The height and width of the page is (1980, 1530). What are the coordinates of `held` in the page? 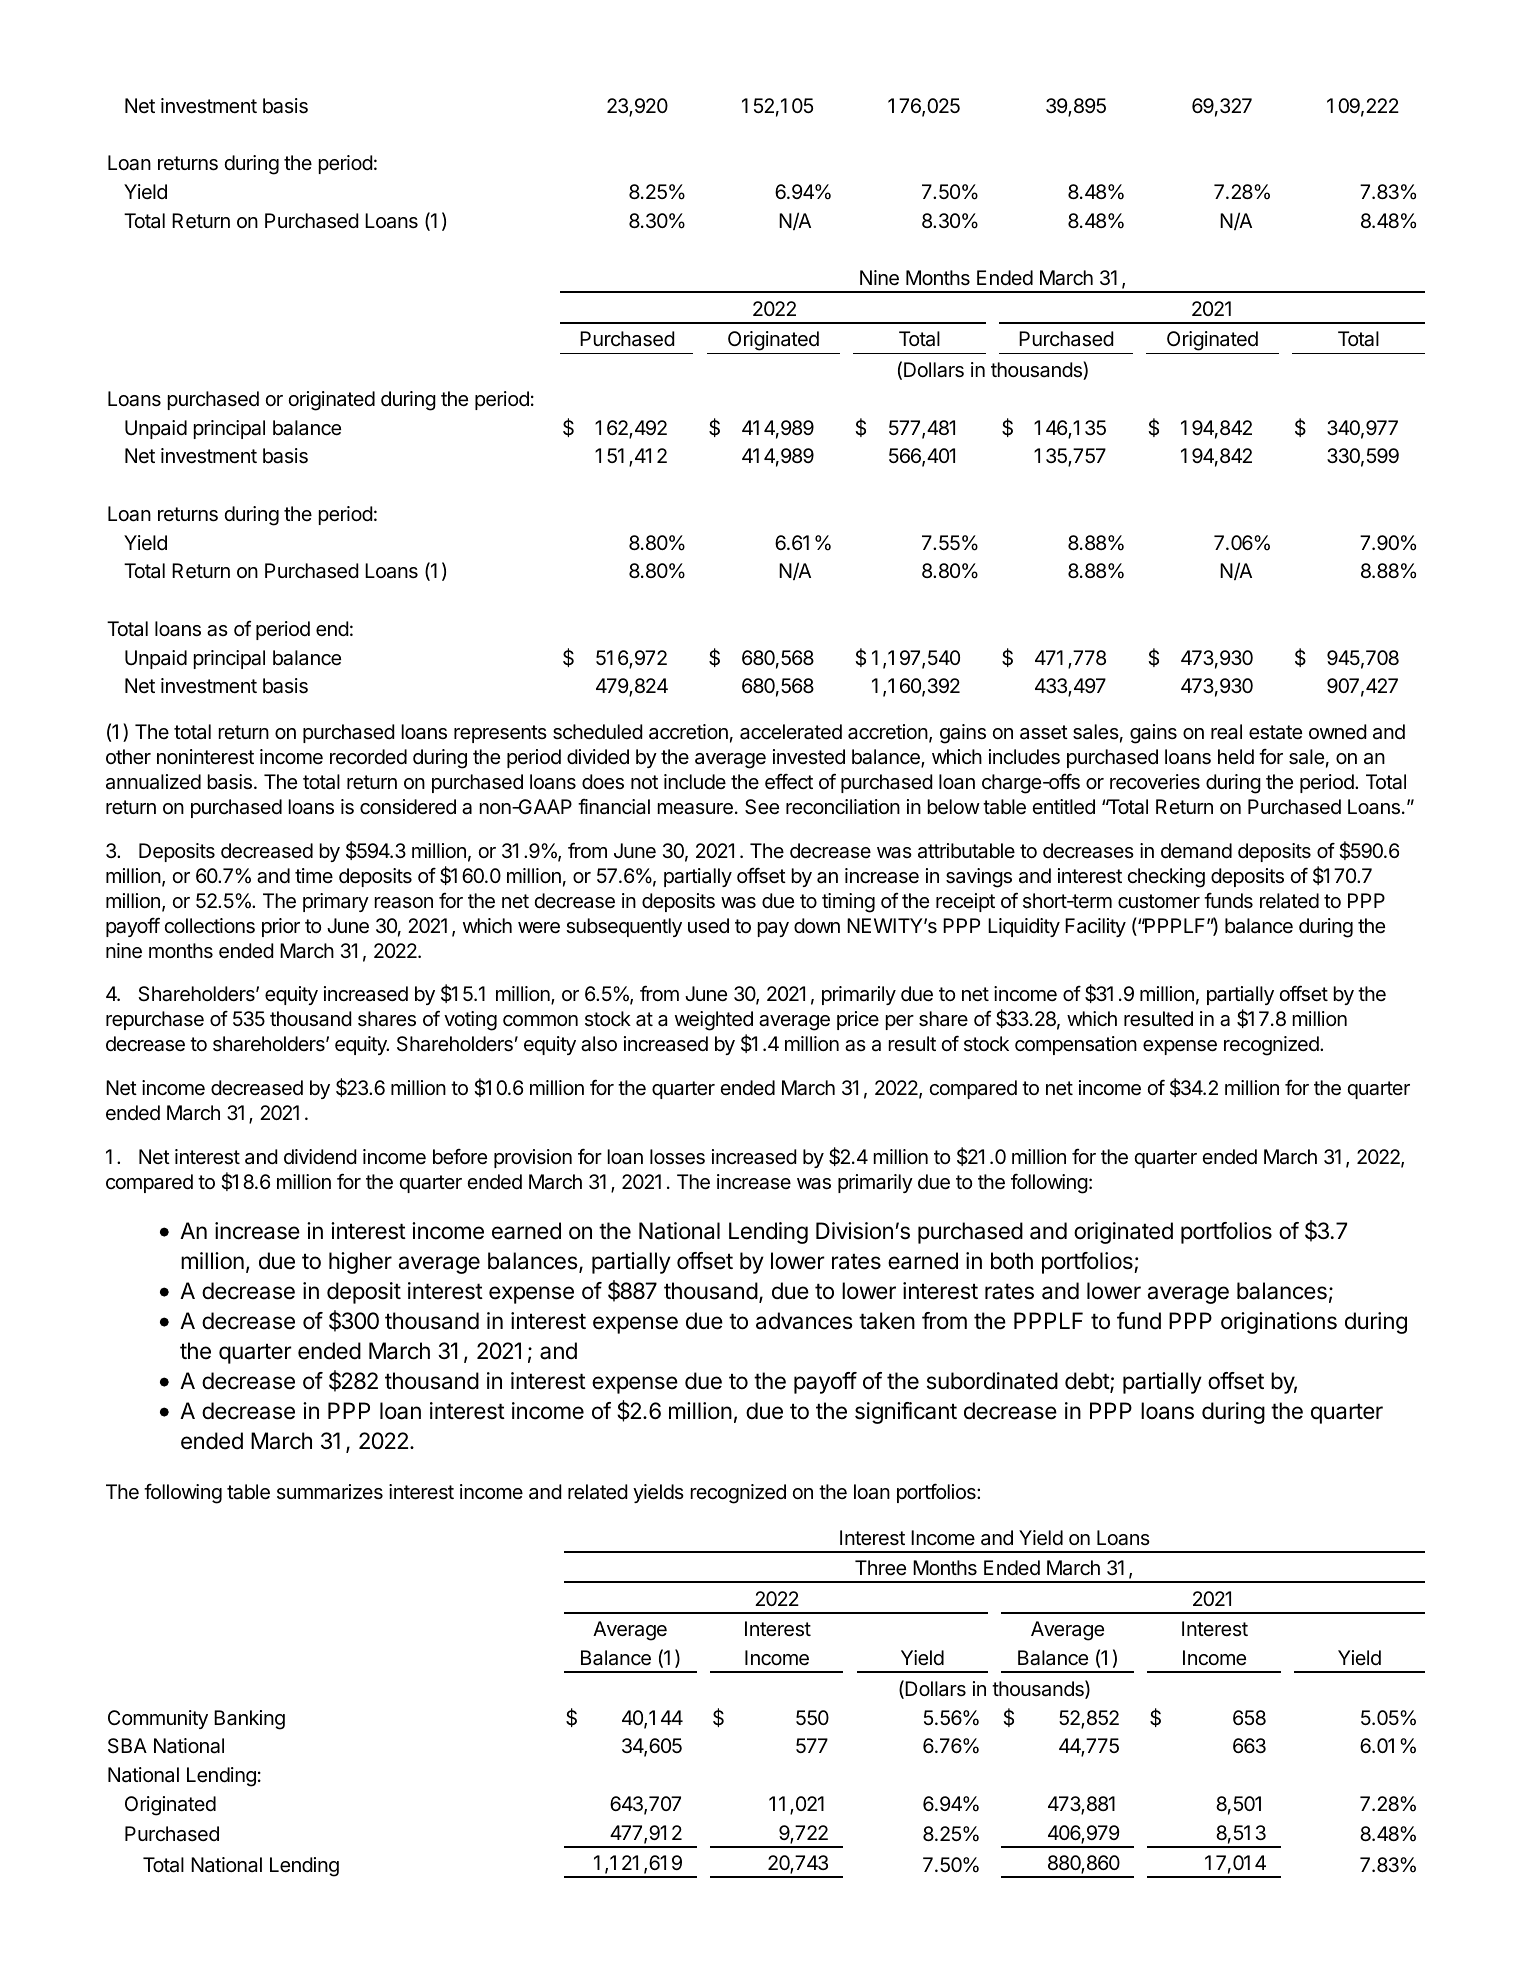 It's located at (1236, 756).
